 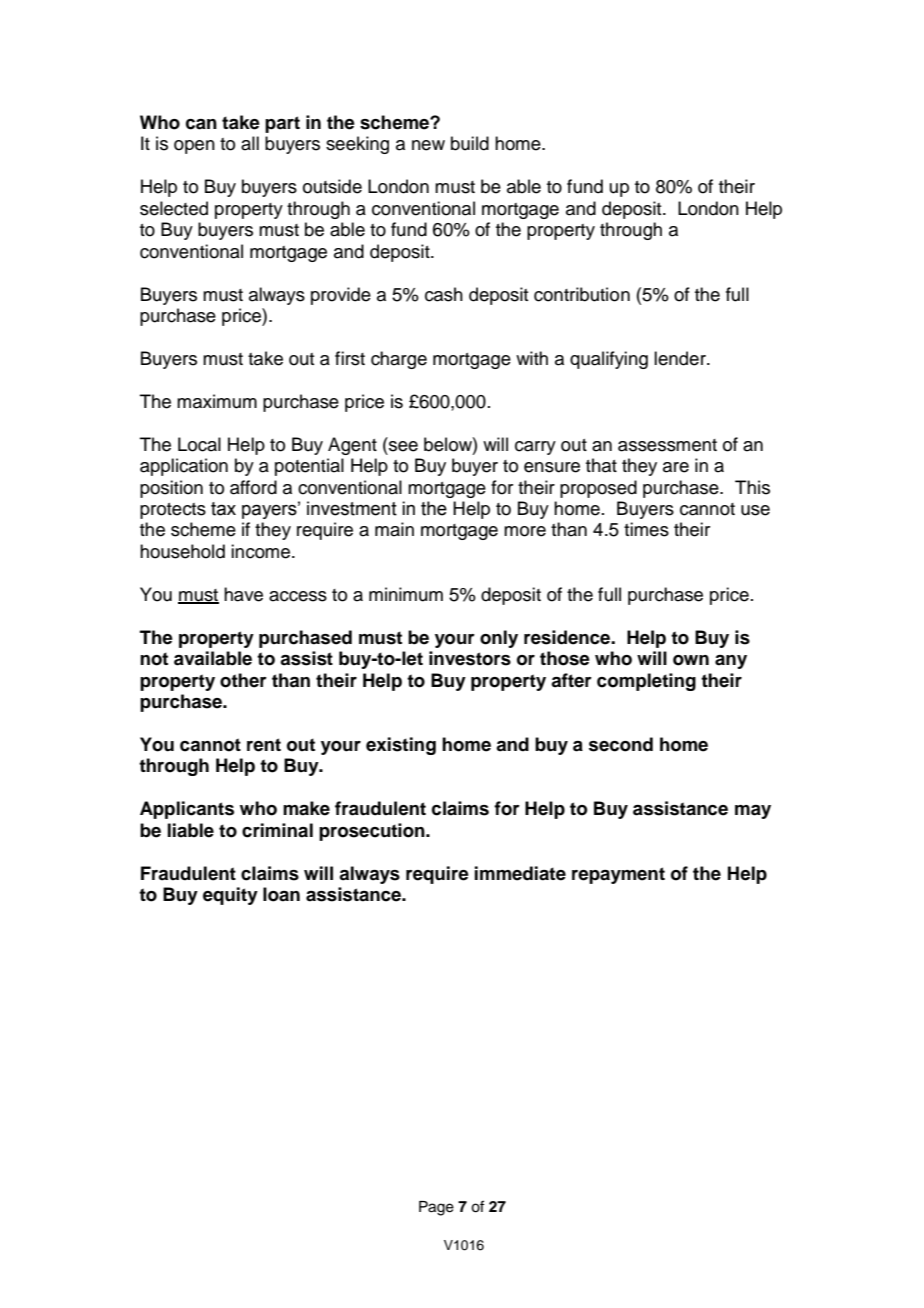 What do you see at coordinates (470, 143) in the screenshot?
I see `build` at bounding box center [470, 143].
